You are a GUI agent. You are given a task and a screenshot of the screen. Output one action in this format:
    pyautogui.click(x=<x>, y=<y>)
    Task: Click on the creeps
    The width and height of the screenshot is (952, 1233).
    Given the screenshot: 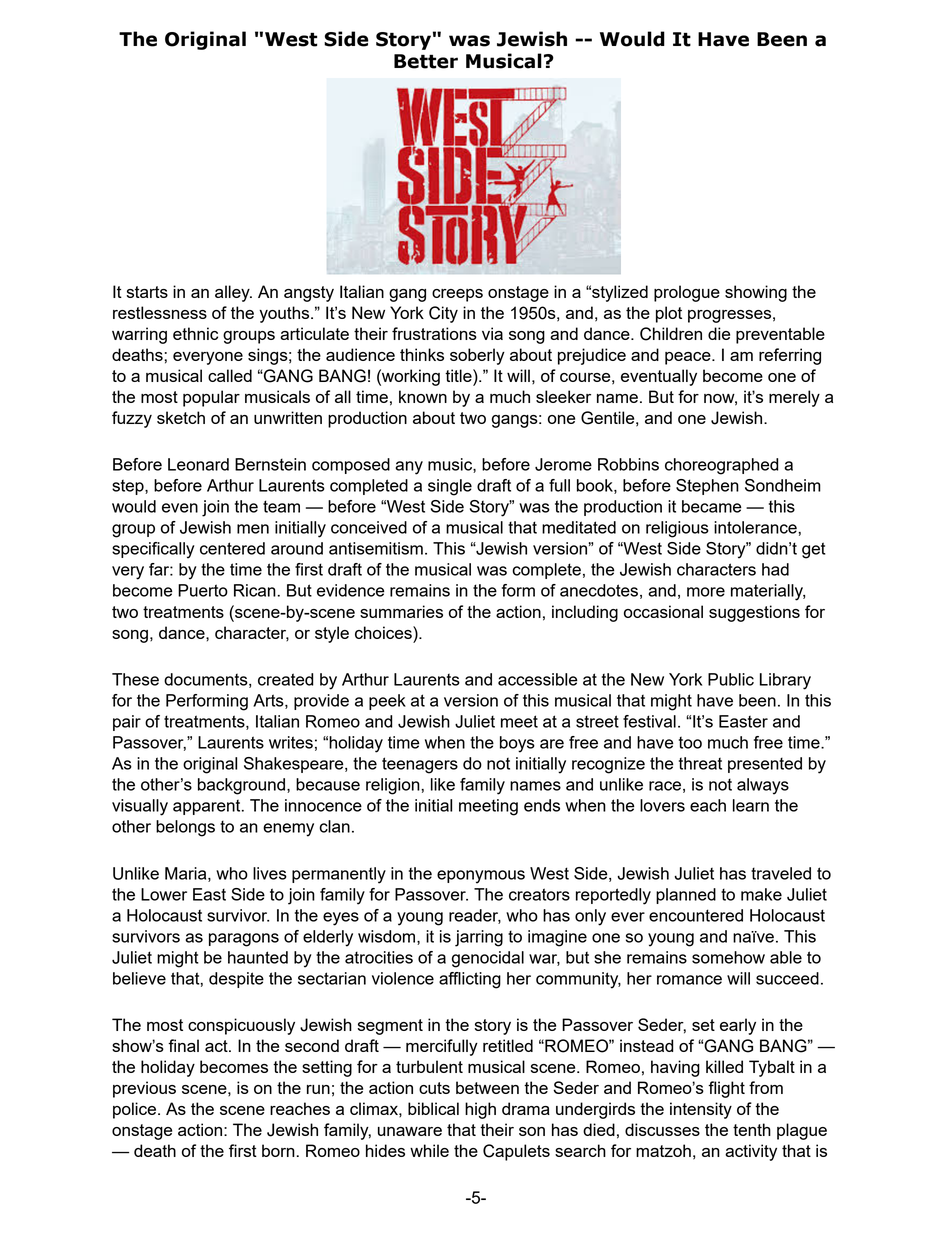 What is the action you would take?
    pyautogui.click(x=457, y=295)
